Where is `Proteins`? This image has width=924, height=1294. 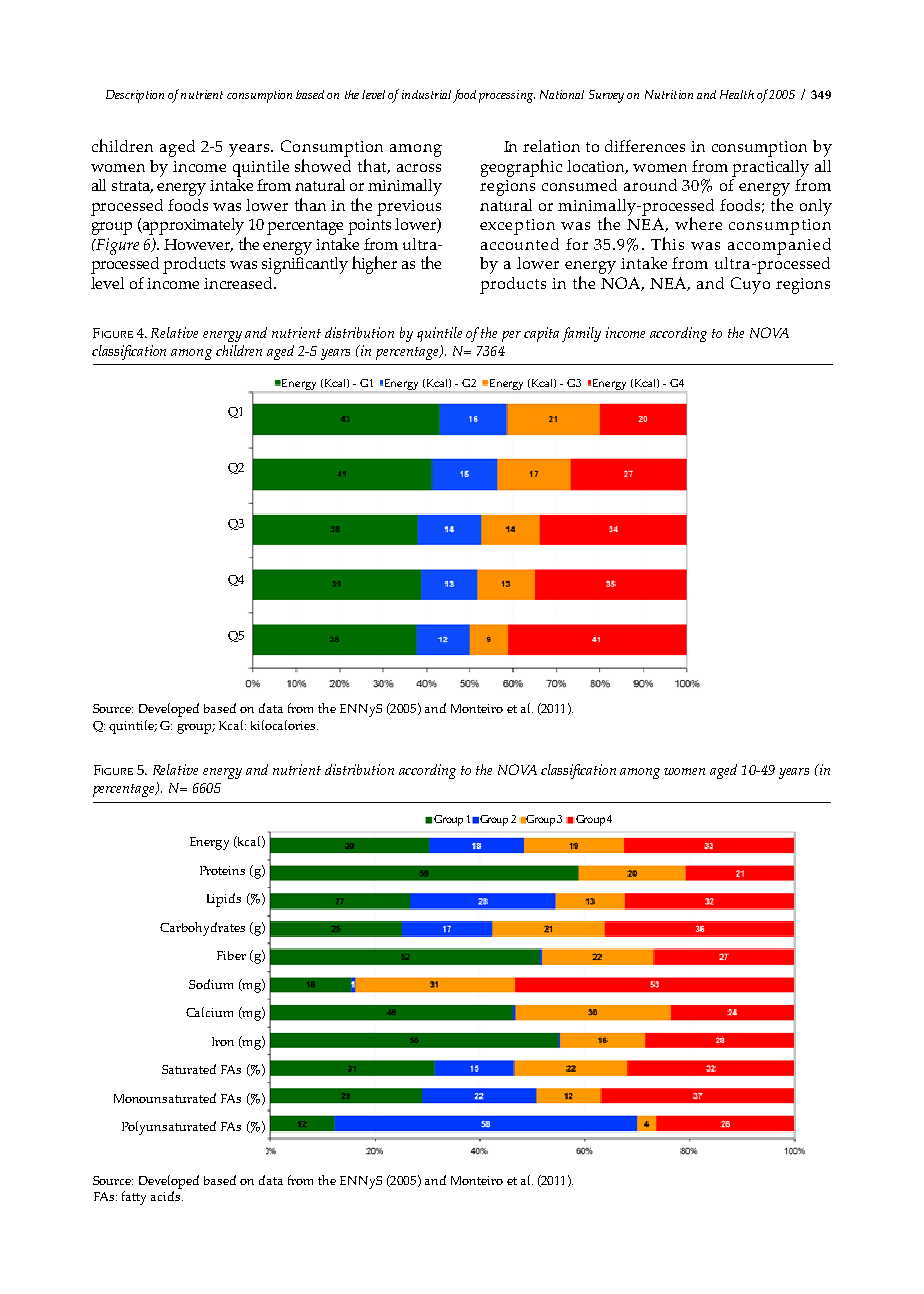 Proteins is located at coordinates (222, 870).
